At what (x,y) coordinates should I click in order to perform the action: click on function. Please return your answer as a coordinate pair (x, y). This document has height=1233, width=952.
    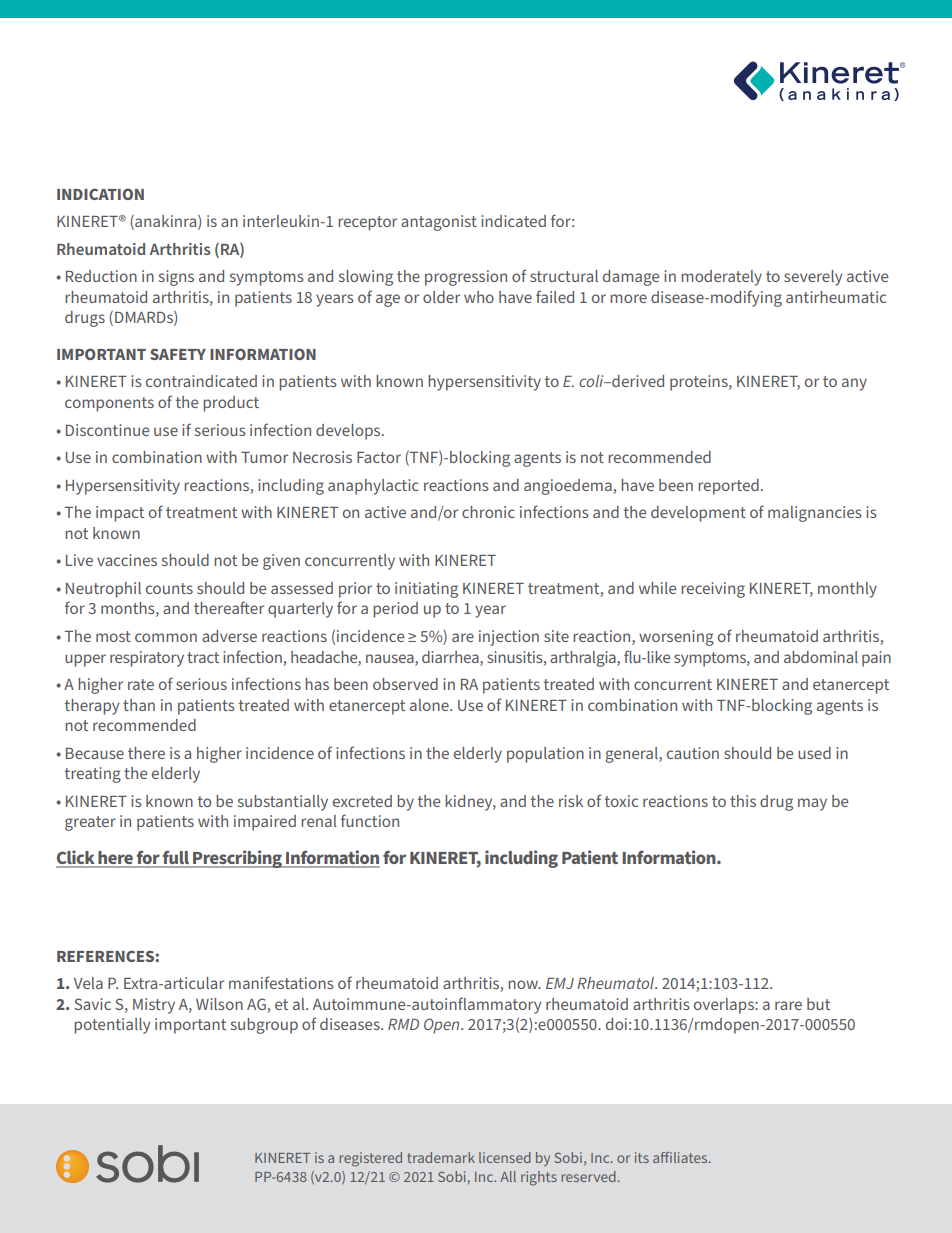
    Looking at the image, I should click on (370, 820).
